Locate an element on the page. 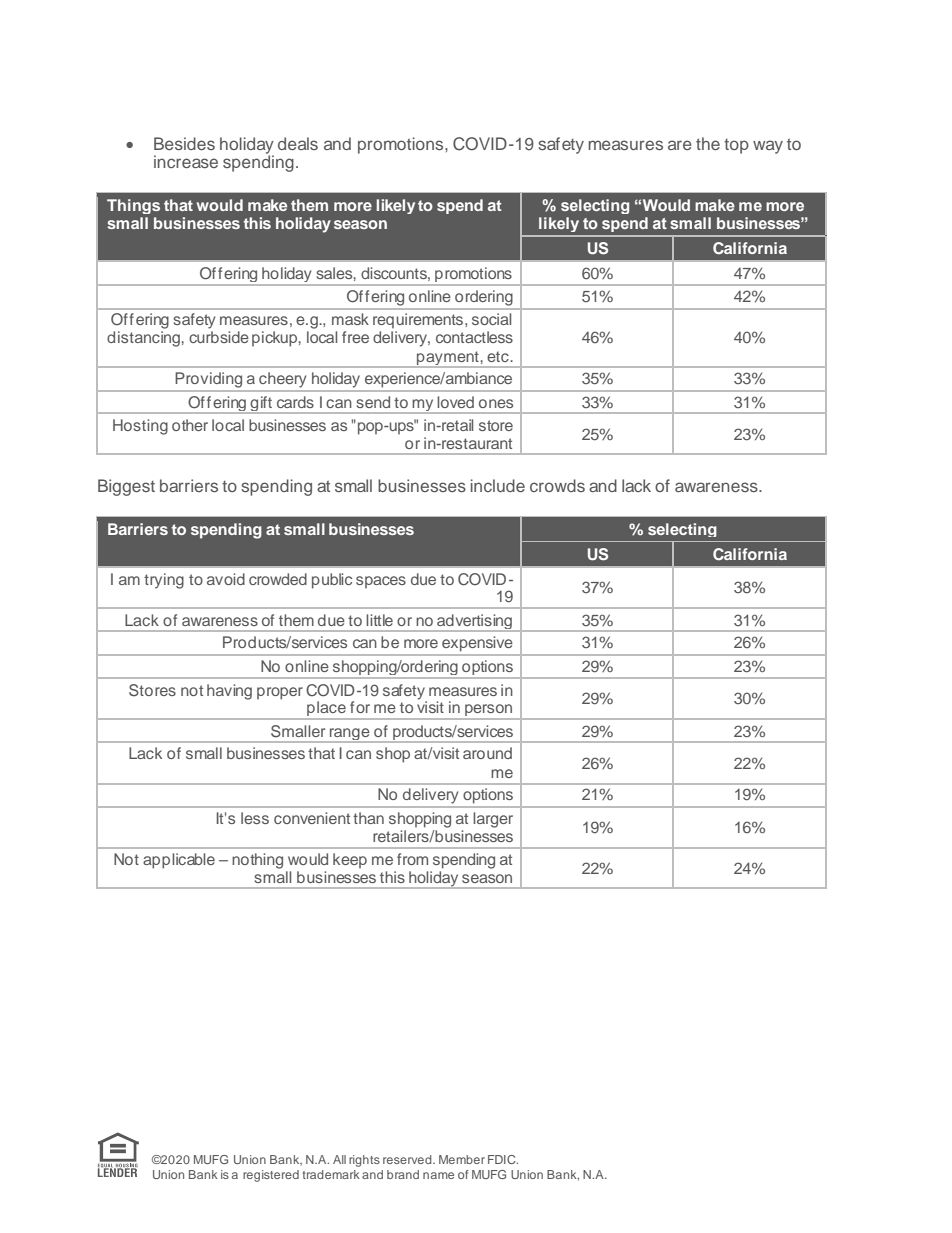 The image size is (952, 1233). increase is located at coordinates (186, 161).
